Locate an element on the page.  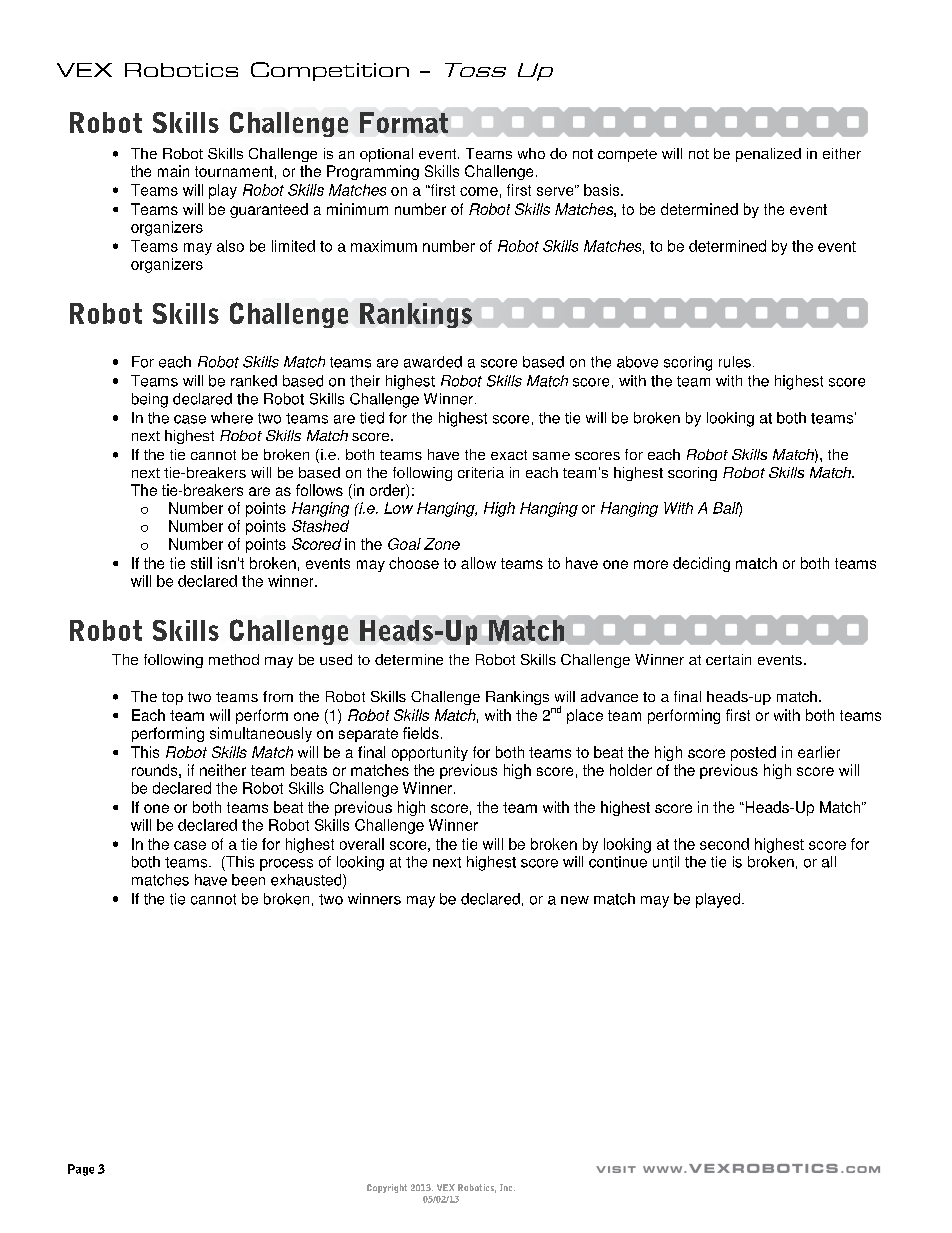
awarded is located at coordinates (433, 362).
